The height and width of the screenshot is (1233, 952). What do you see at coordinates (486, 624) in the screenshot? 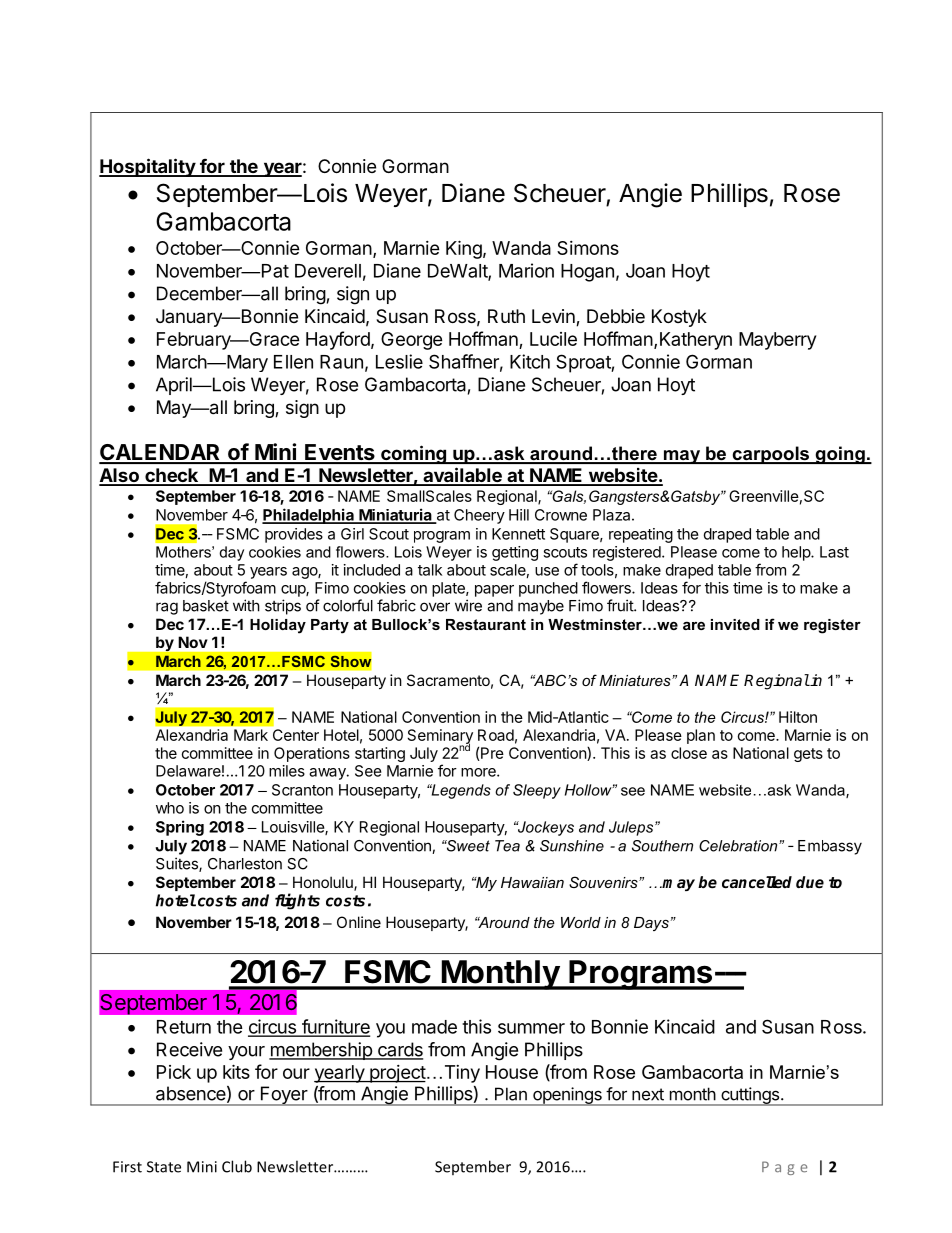
I see `Restaurant` at bounding box center [486, 624].
